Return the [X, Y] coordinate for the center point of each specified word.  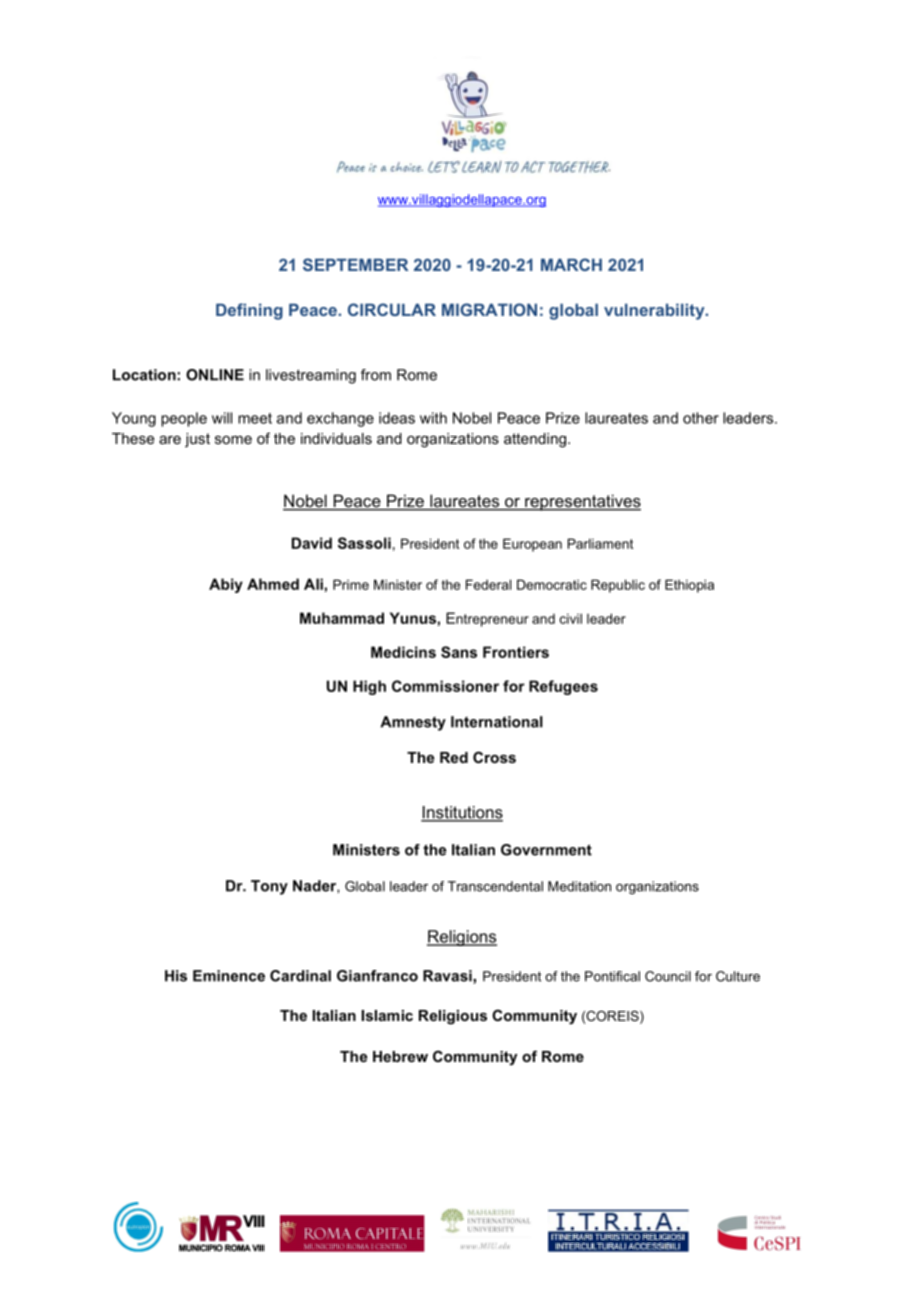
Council [668, 976]
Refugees [563, 687]
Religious [453, 1017]
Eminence [229, 976]
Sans [459, 652]
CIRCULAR [392, 309]
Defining [249, 311]
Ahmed [273, 584]
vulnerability [655, 311]
